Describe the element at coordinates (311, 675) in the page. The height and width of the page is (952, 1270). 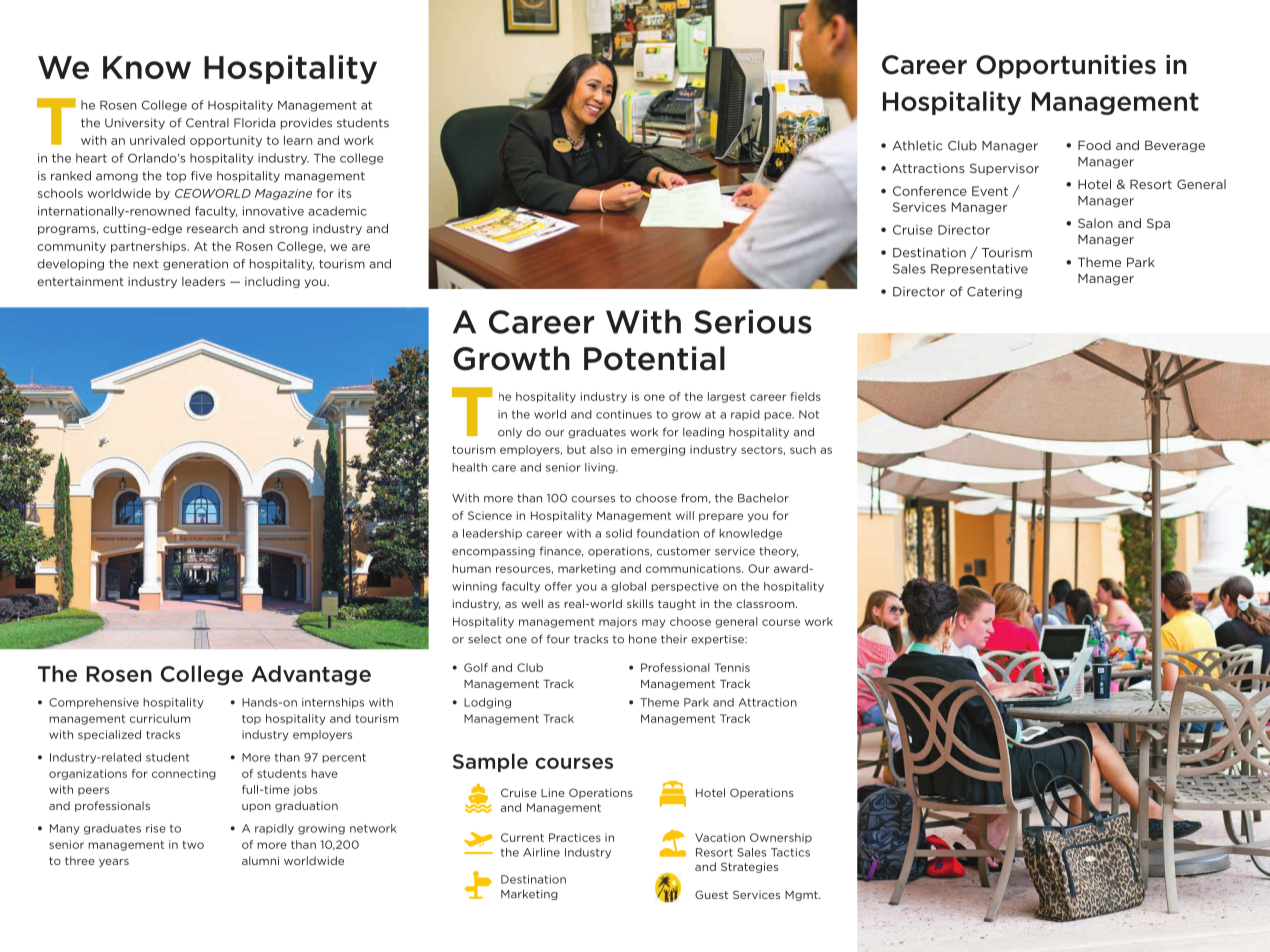
I see `Advantage` at that location.
